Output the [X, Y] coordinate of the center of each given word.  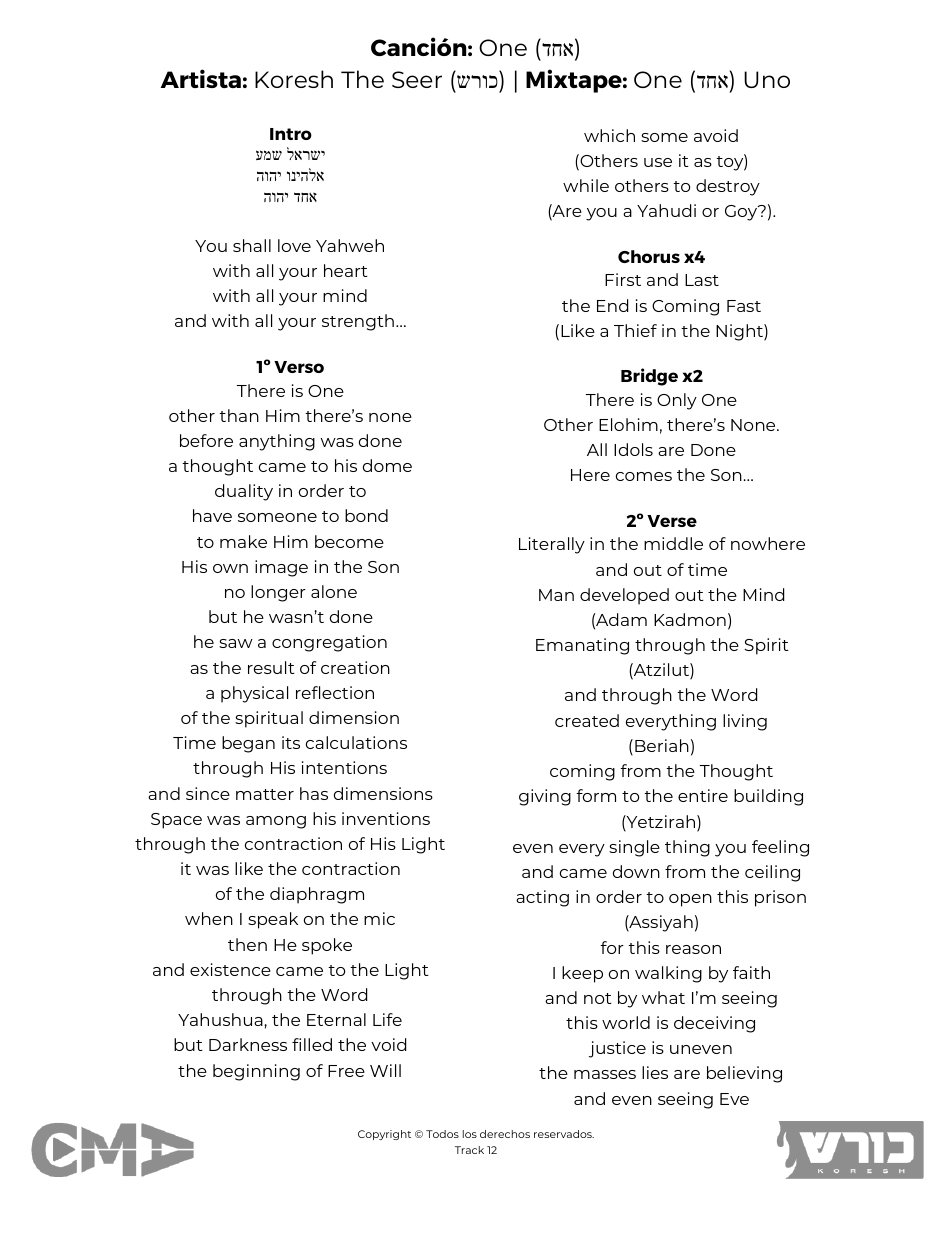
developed [624, 596]
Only [677, 401]
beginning [256, 1072]
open [690, 900]
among [276, 822]
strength [358, 322]
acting [542, 898]
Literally [552, 545]
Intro [291, 134]
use [658, 162]
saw [236, 643]
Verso [299, 367]
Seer [417, 79]
